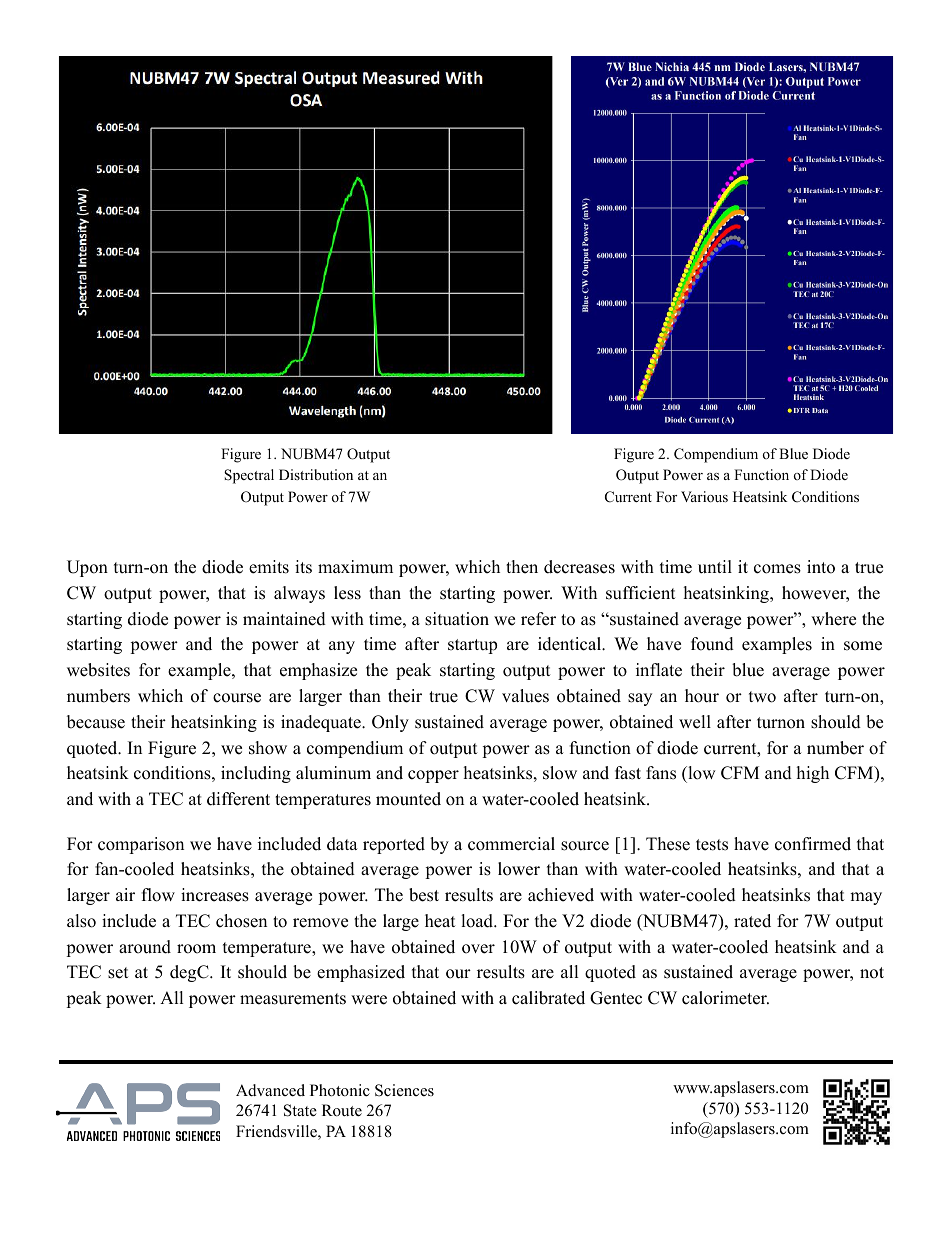  Describe the element at coordinates (704, 497) in the screenshot. I see `Various` at that location.
